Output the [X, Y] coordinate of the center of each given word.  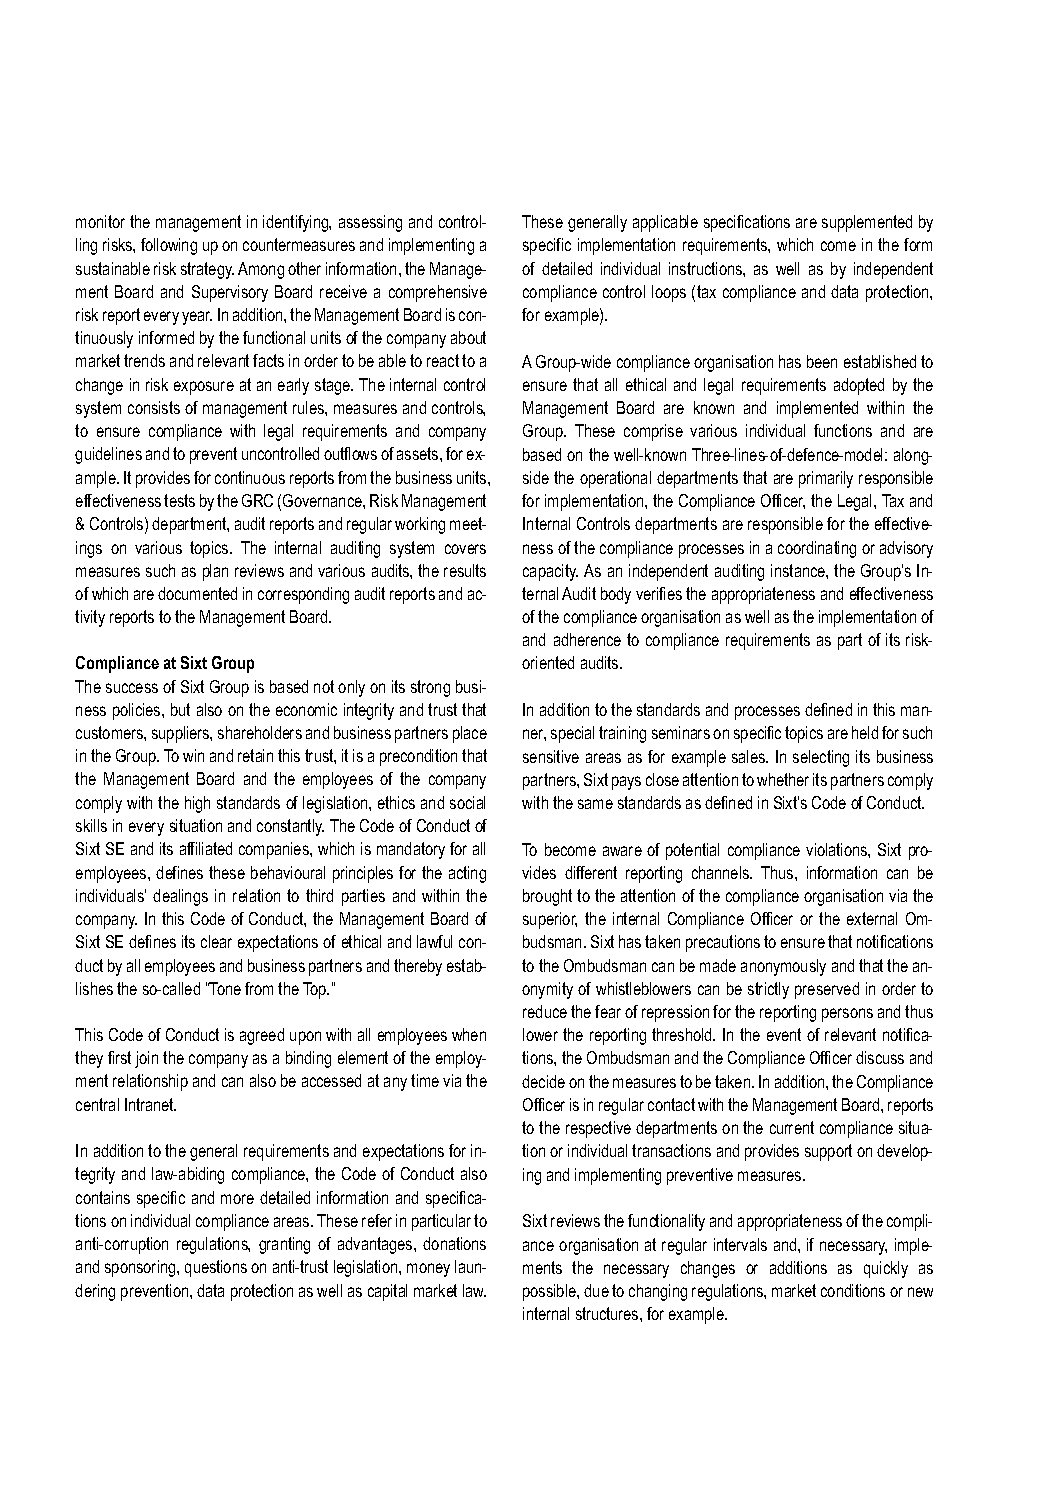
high [197, 804]
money [428, 1270]
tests [179, 500]
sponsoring [141, 1268]
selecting [821, 758]
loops [669, 293]
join [146, 1059]
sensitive [551, 756]
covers [465, 549]
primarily [826, 479]
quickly [886, 1269]
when [469, 1034]
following [169, 246]
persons [847, 1015]
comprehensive [438, 293]
